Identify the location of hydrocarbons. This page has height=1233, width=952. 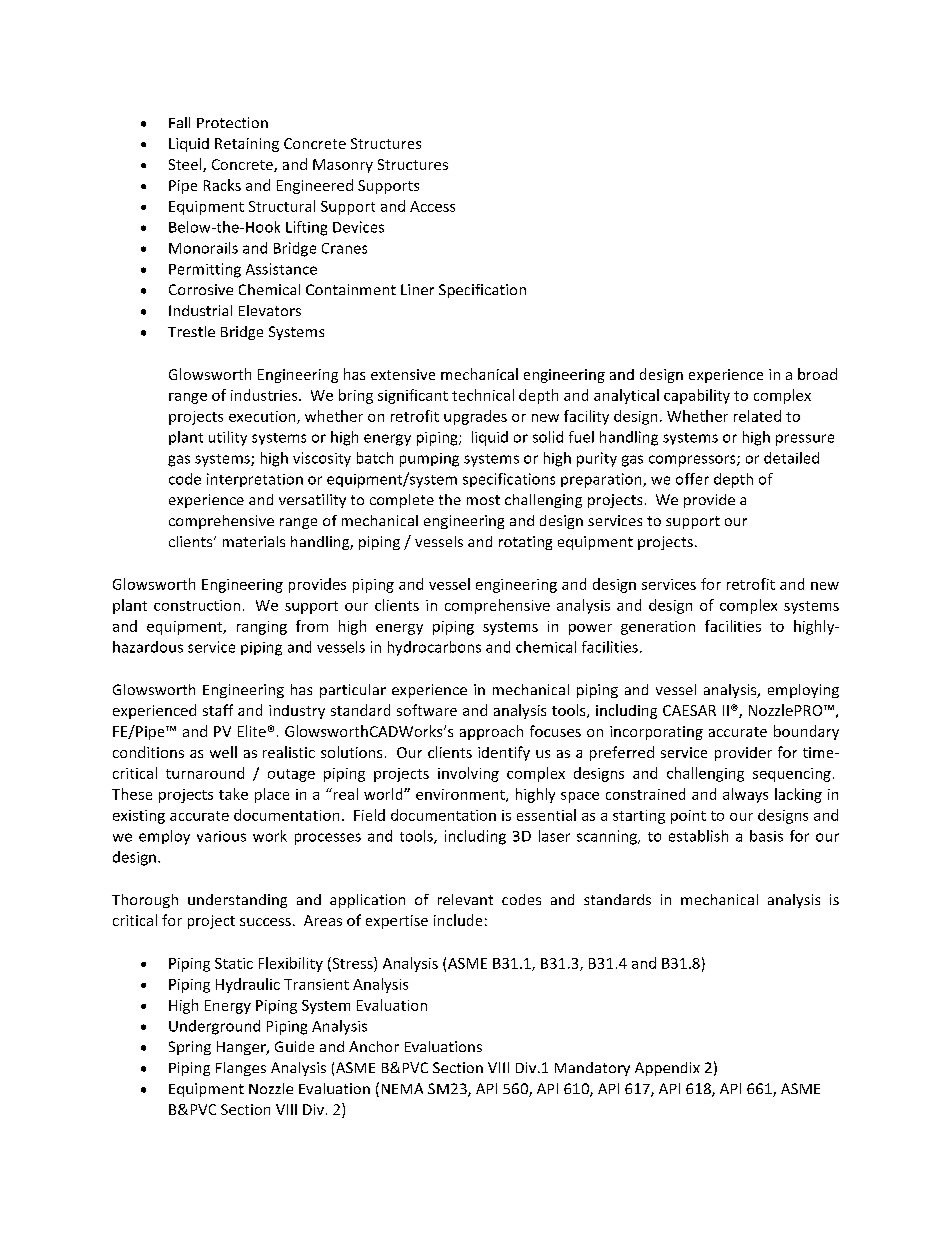
(434, 648).
